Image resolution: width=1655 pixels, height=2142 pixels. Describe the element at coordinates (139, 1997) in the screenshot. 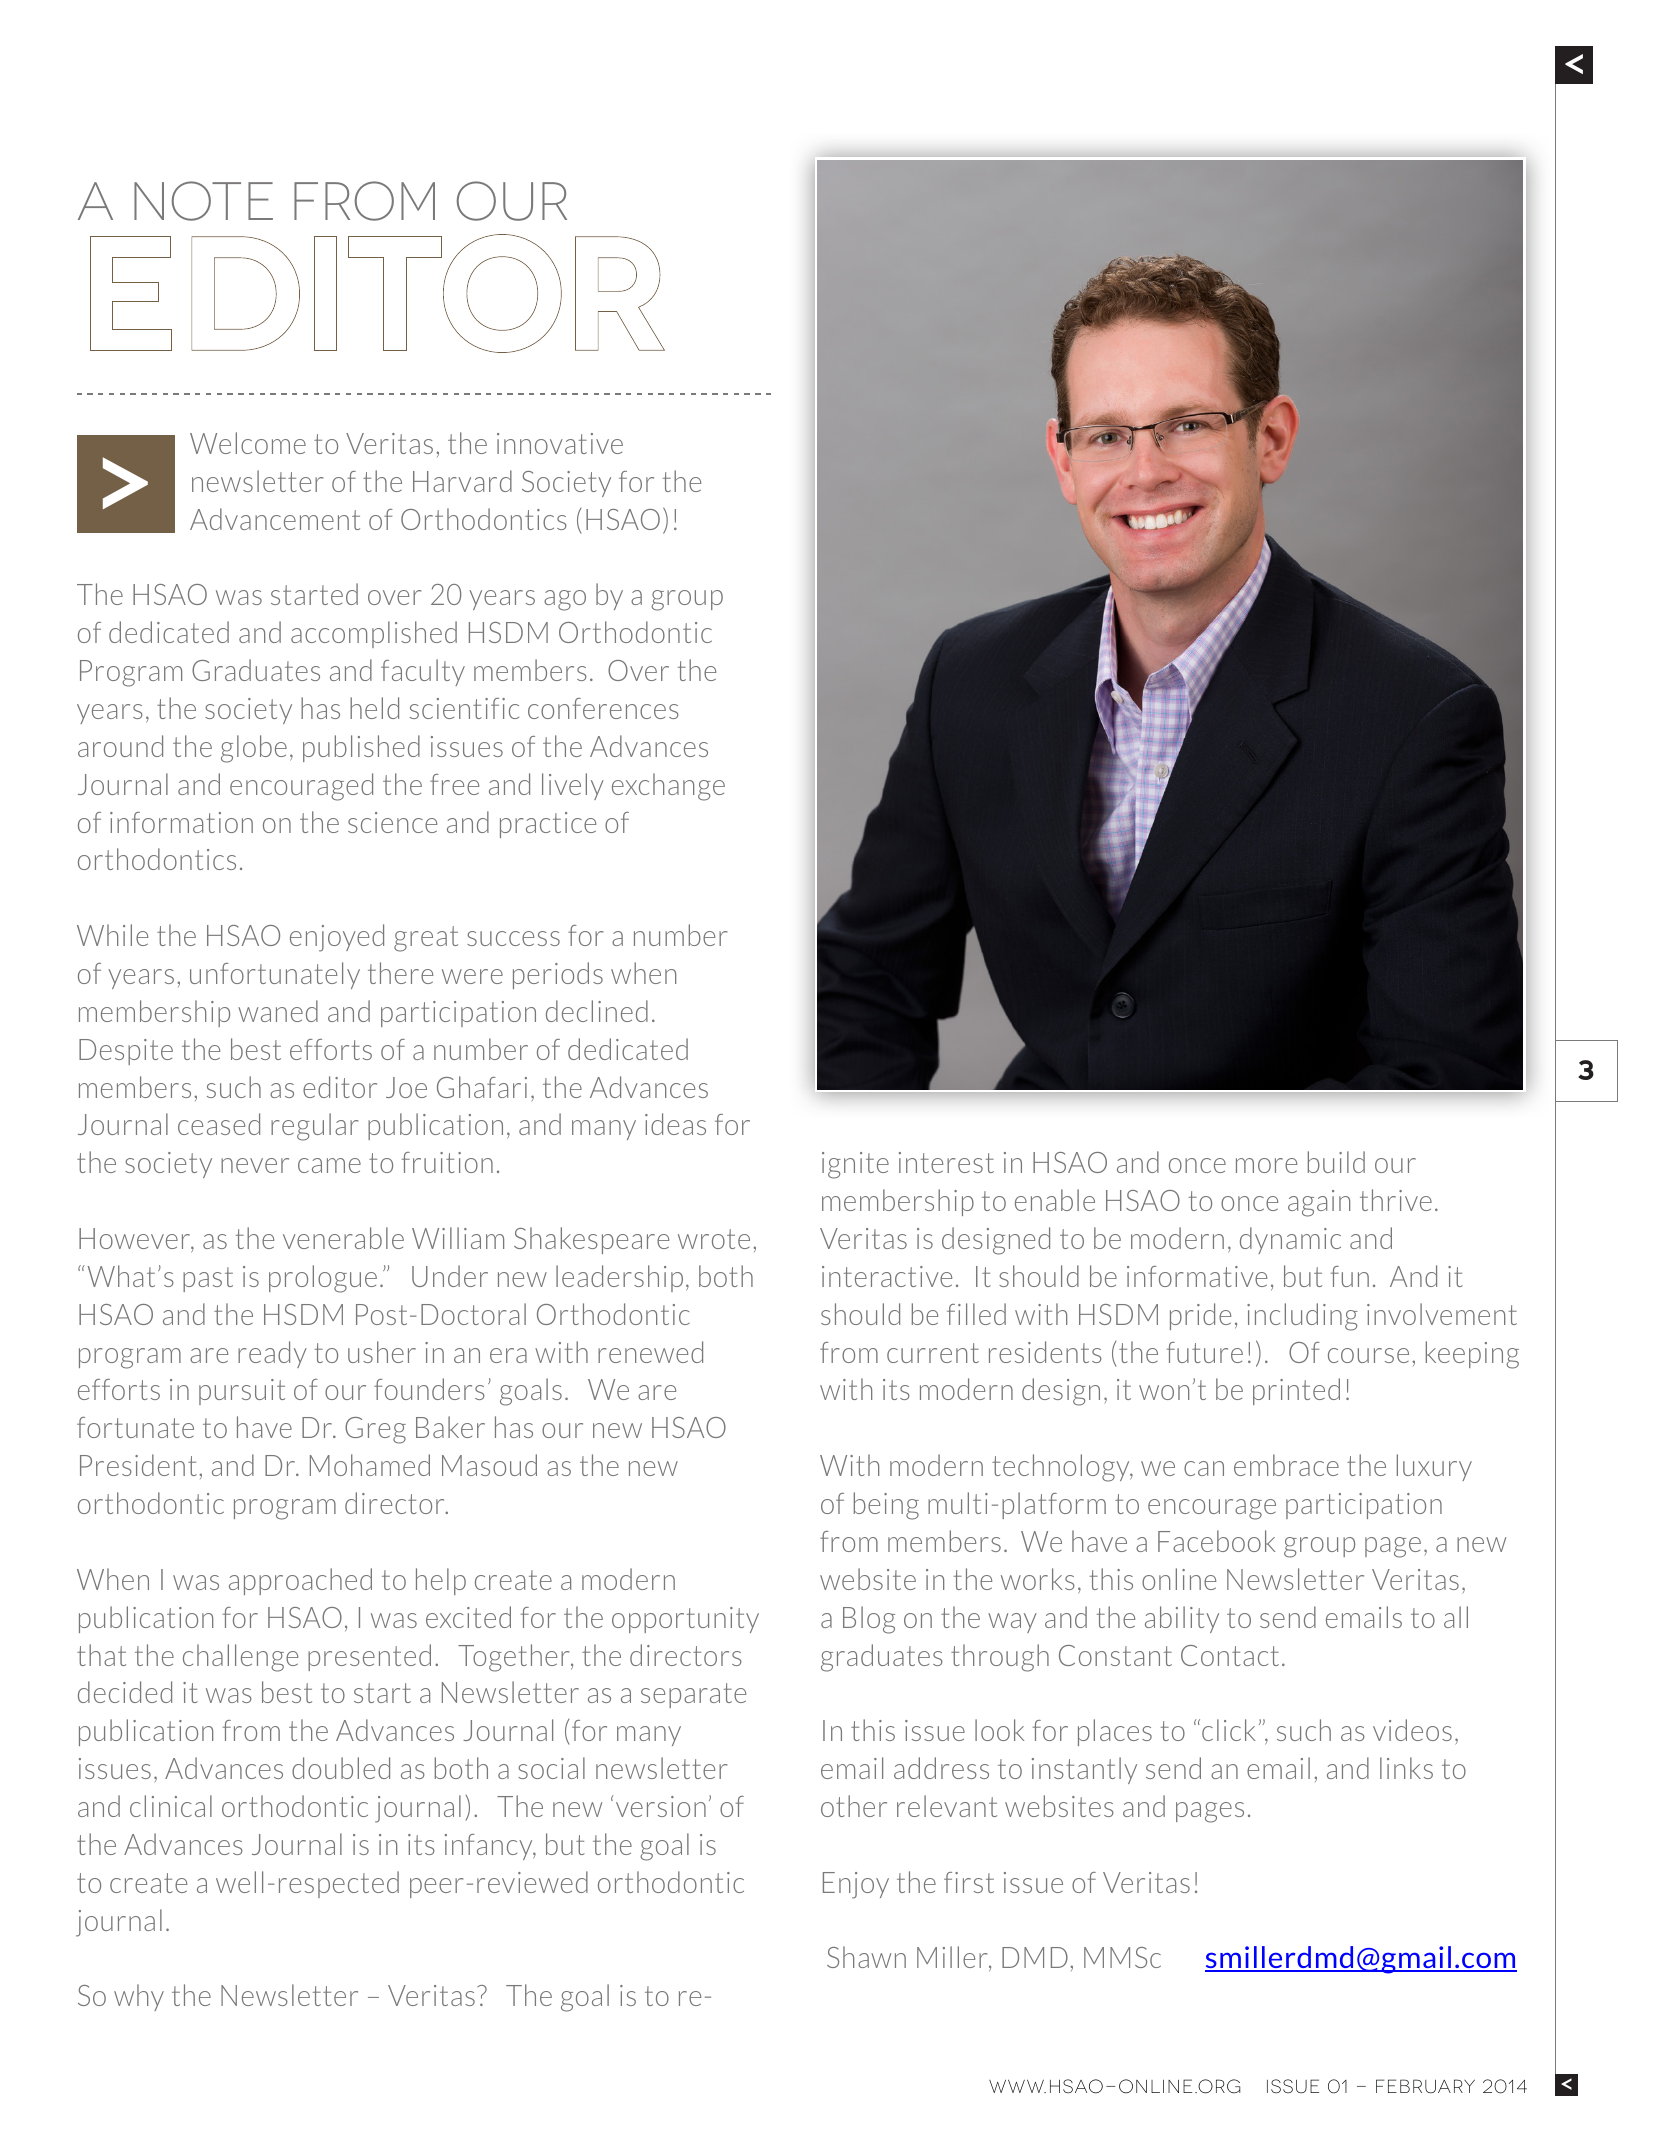

I see `why` at that location.
